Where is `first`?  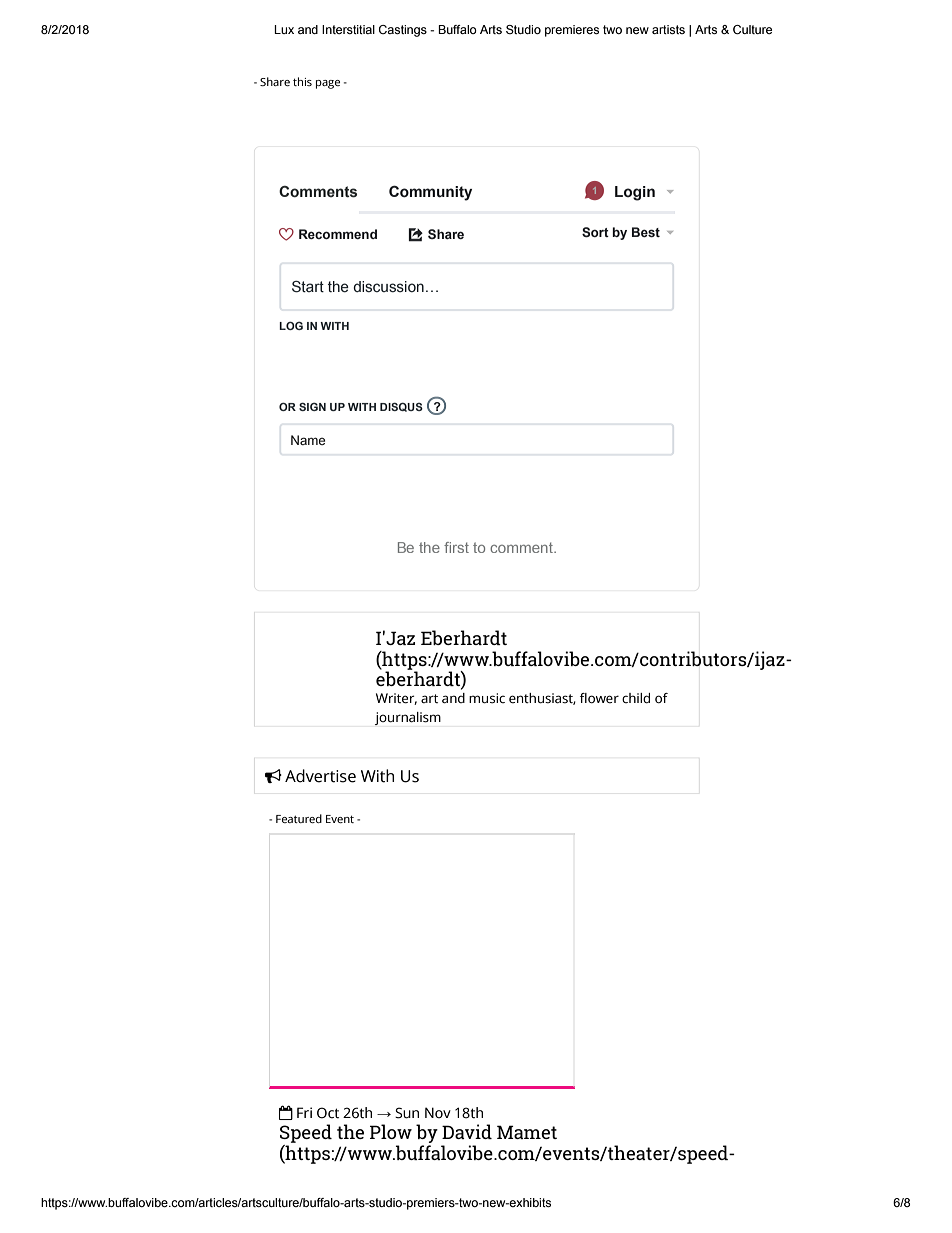
first is located at coordinates (456, 547).
